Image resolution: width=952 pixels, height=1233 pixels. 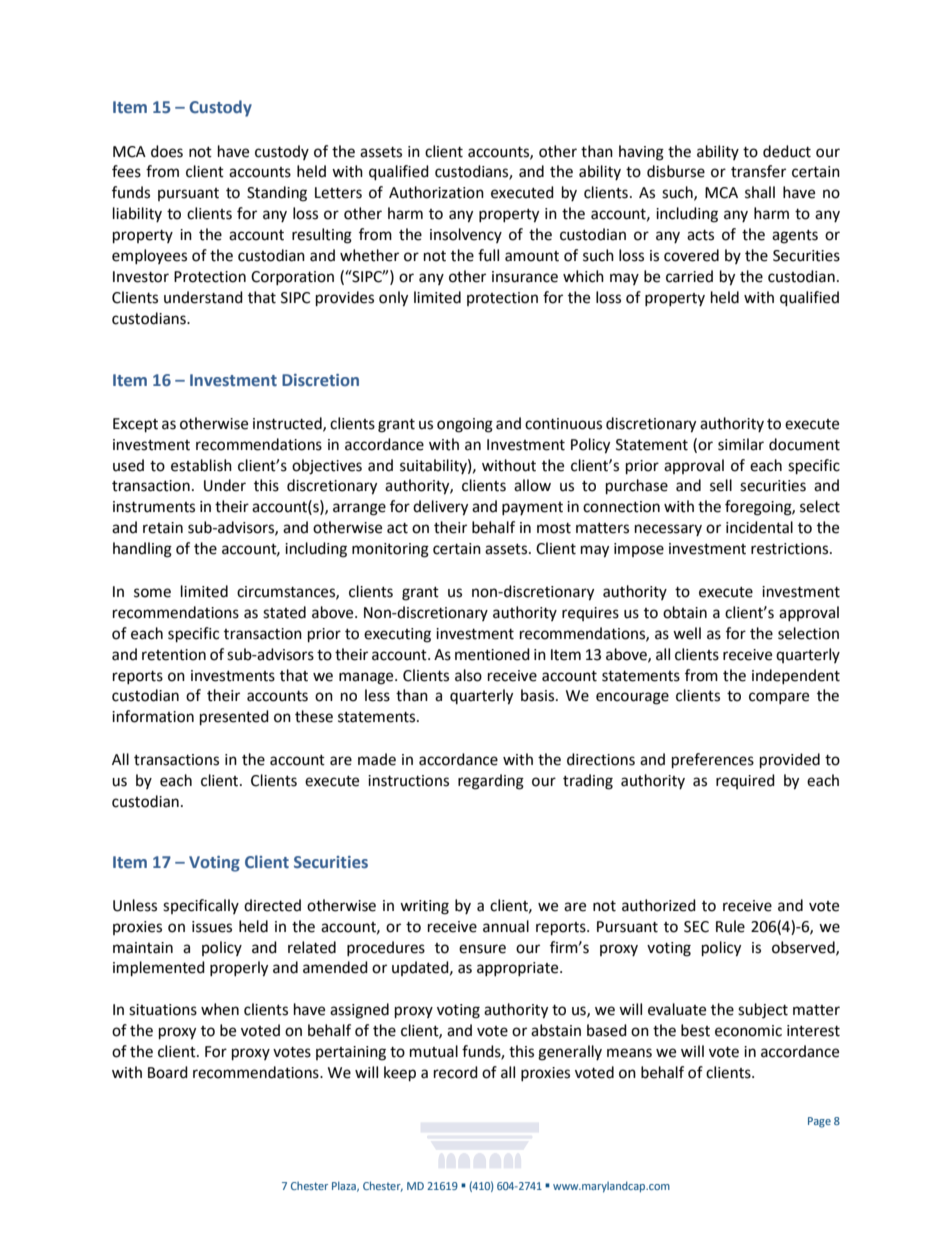 What do you see at coordinates (440, 508) in the screenshot?
I see `delivery` at bounding box center [440, 508].
